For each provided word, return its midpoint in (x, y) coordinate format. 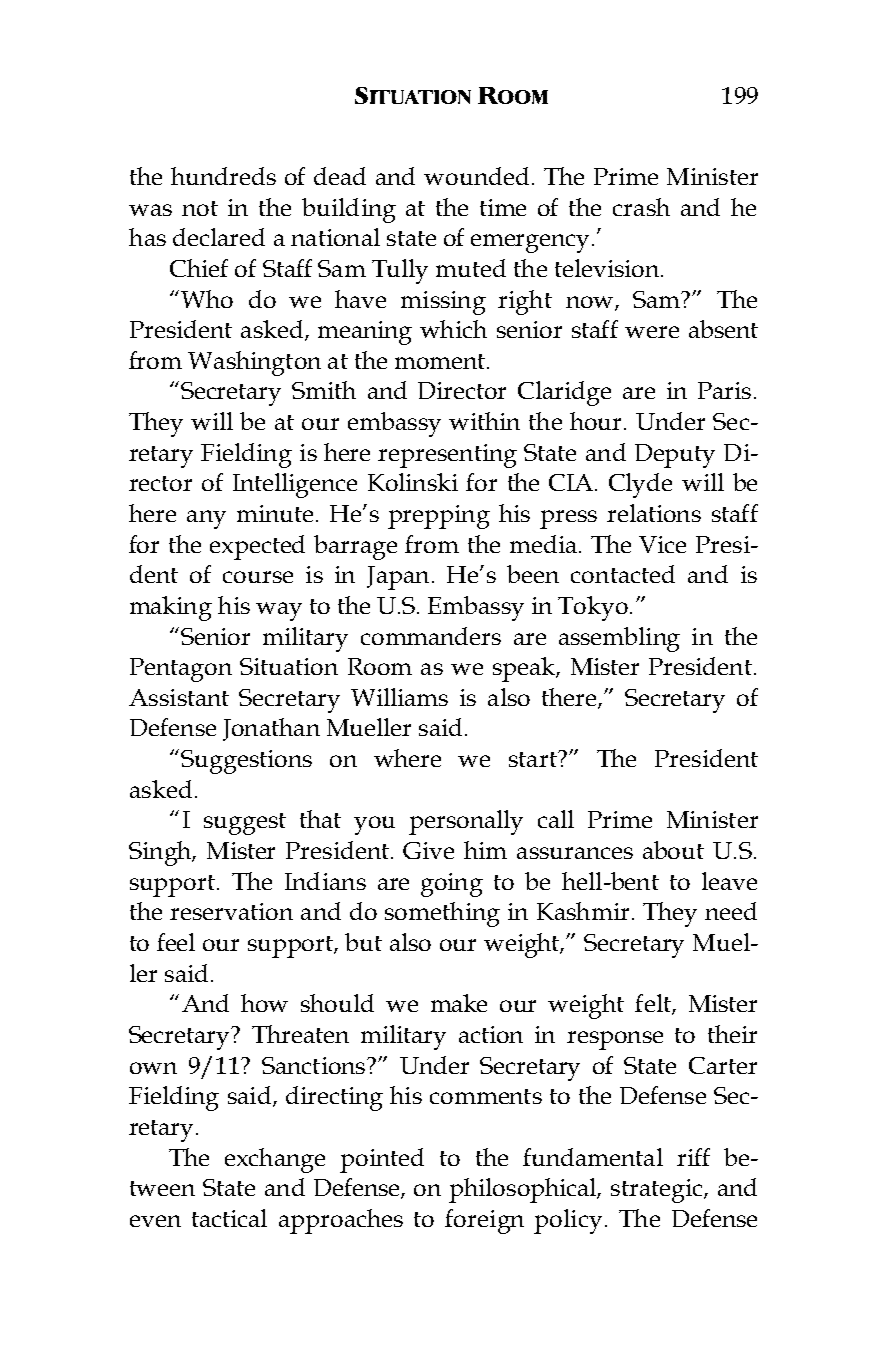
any (206, 519)
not (200, 208)
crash (641, 207)
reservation (231, 911)
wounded (476, 176)
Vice (662, 544)
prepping (439, 517)
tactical (229, 1218)
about (673, 850)
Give (428, 850)
